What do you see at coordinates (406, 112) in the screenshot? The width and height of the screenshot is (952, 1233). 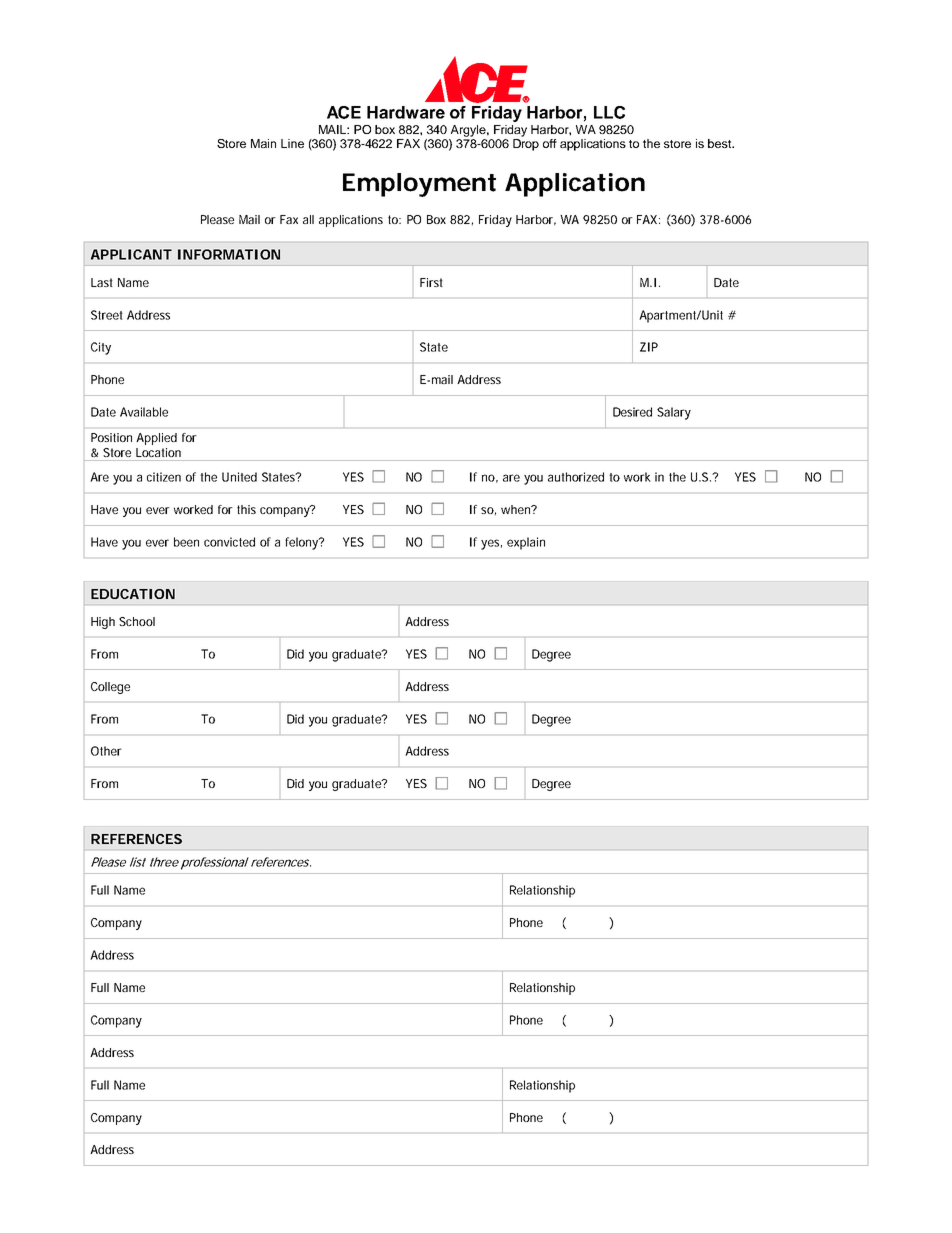 I see `Hardware` at bounding box center [406, 112].
